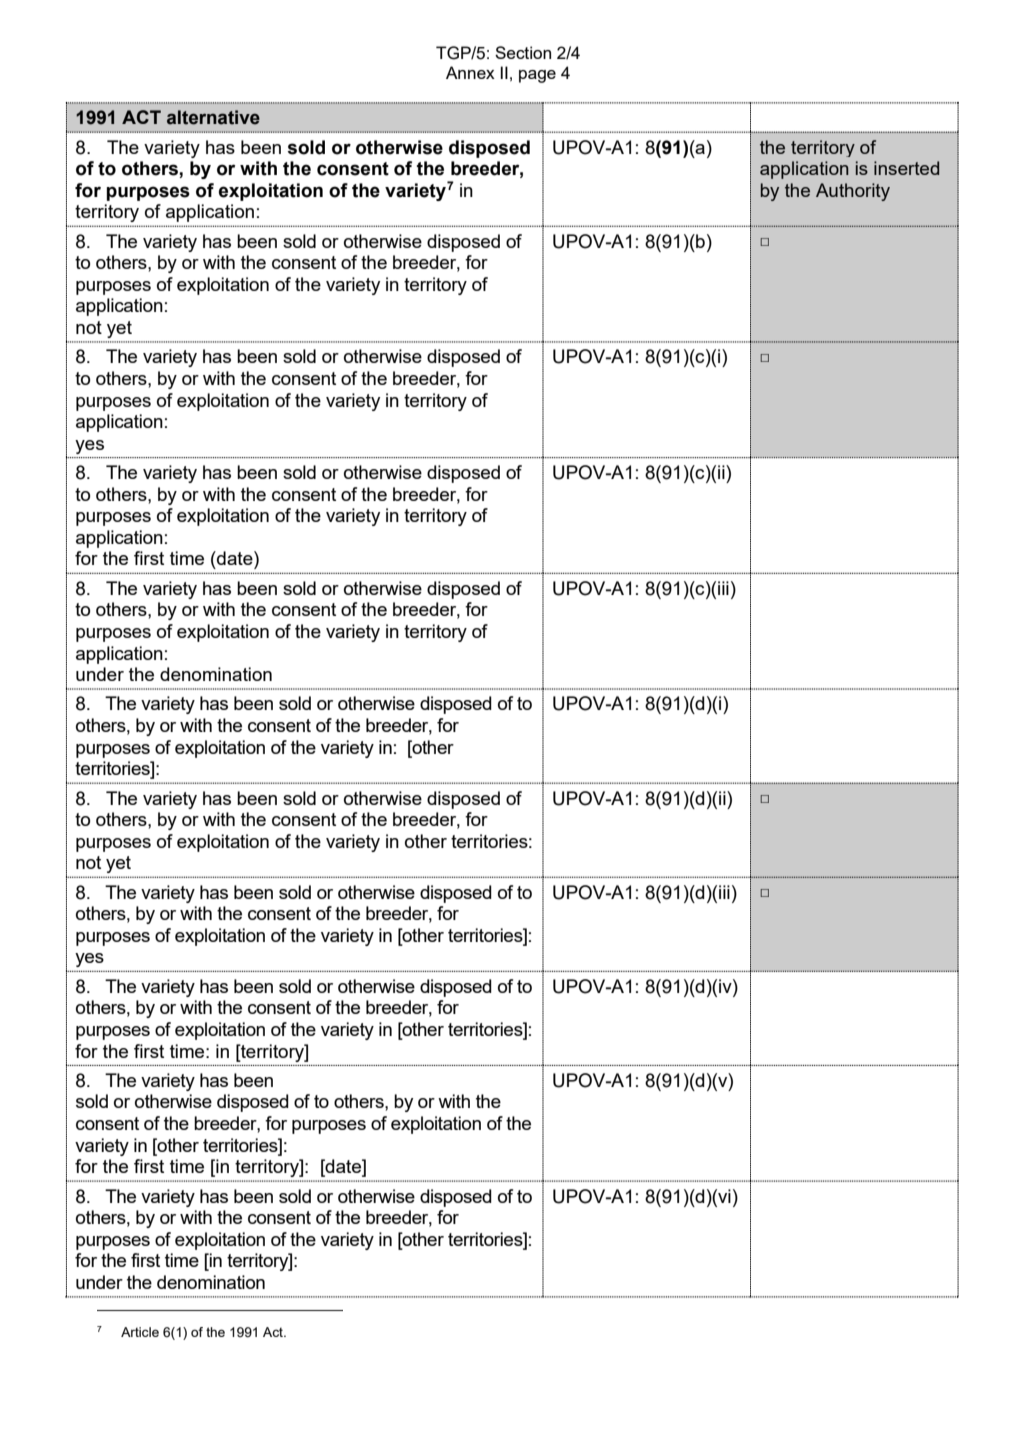  I want to click on inserted, so click(906, 168).
